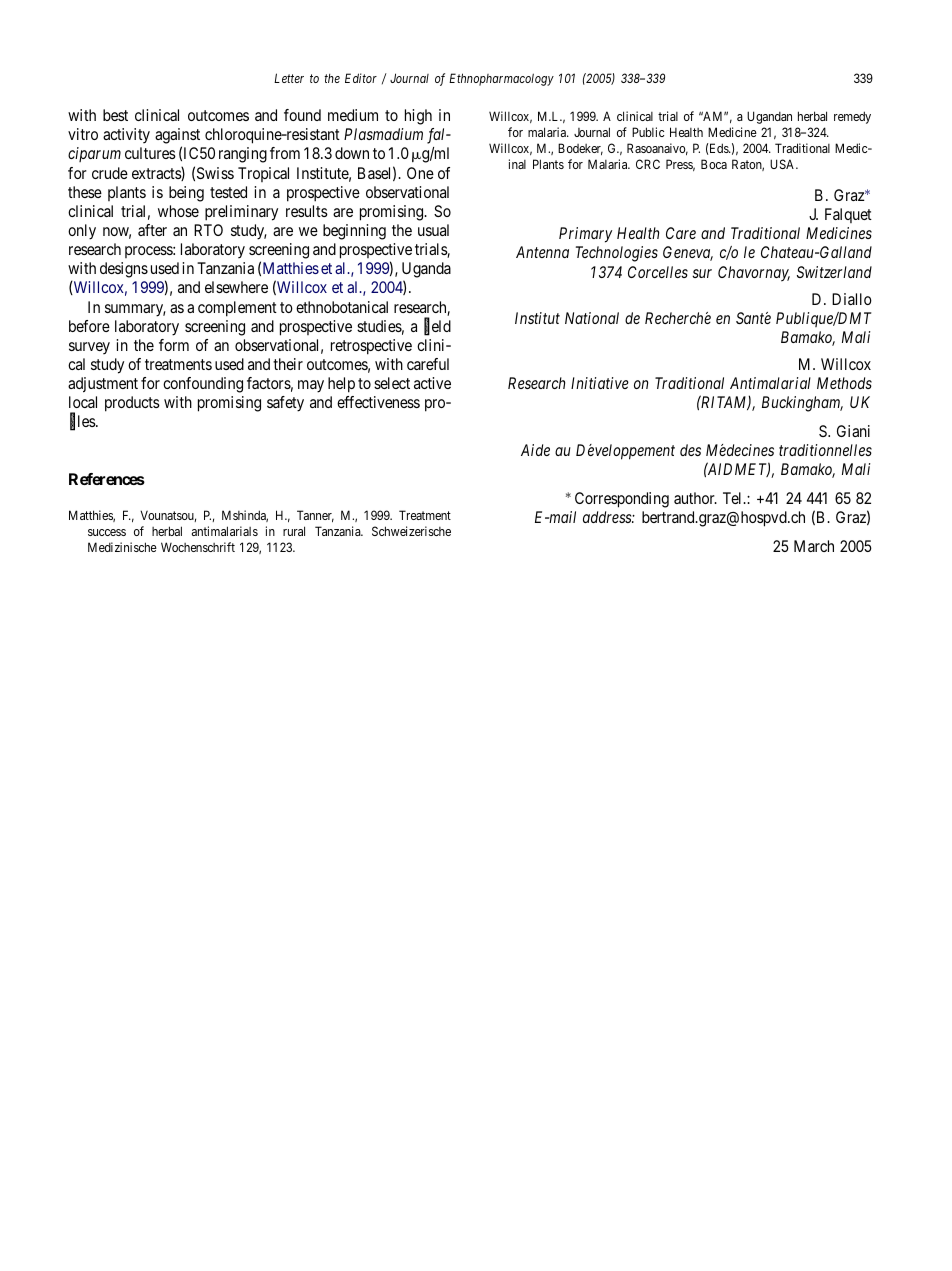 Image resolution: width=952 pixels, height=1271 pixels. I want to click on form, so click(174, 345).
